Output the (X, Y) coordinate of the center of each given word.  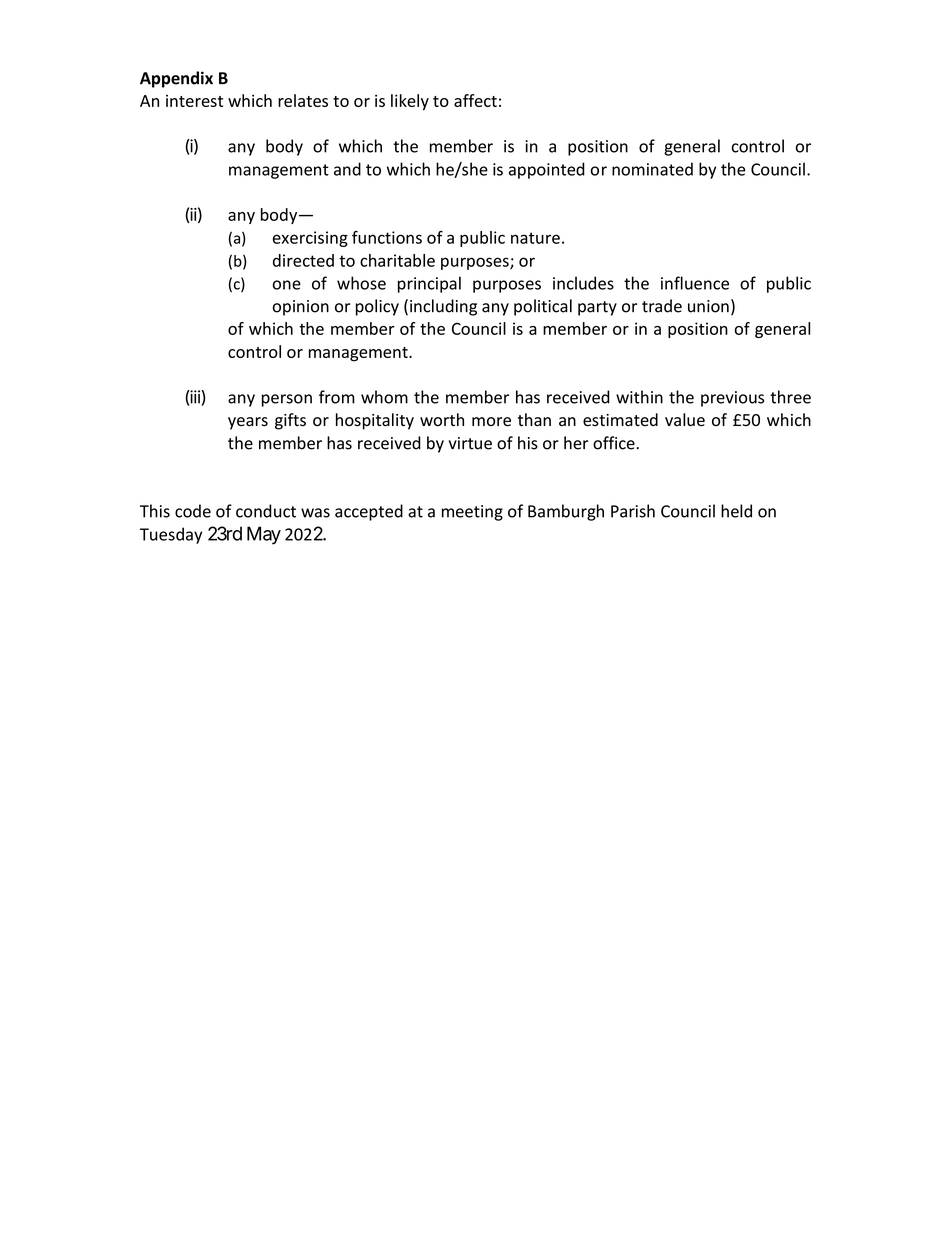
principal (429, 284)
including (443, 307)
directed (303, 260)
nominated (652, 169)
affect (475, 100)
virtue (470, 443)
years (248, 423)
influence (695, 283)
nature (535, 238)
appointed (547, 170)
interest (194, 101)
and (347, 169)
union (708, 306)
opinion (301, 308)
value (685, 420)
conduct (266, 511)
